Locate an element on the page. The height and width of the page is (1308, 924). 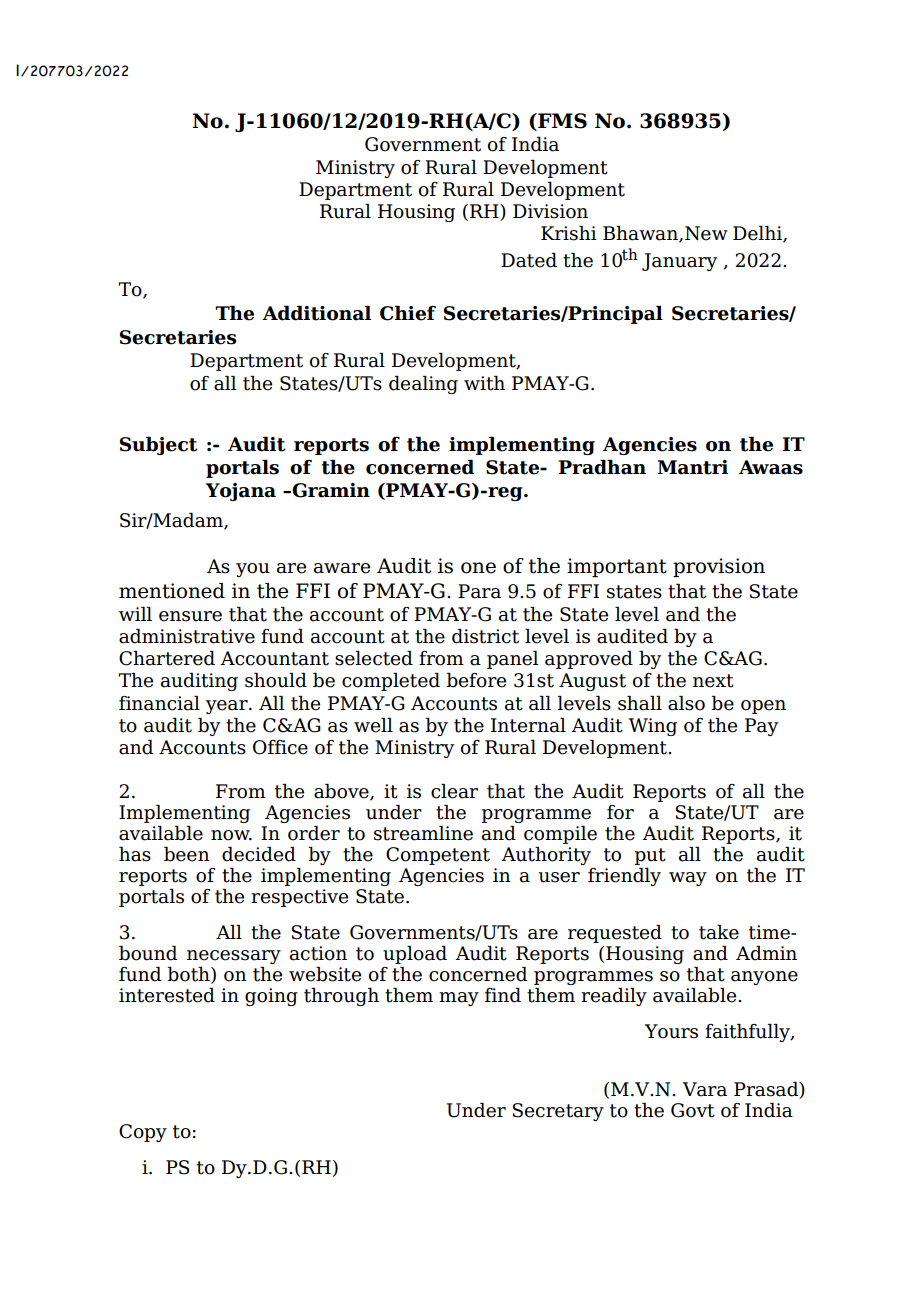
Copy is located at coordinates (143, 1133).
